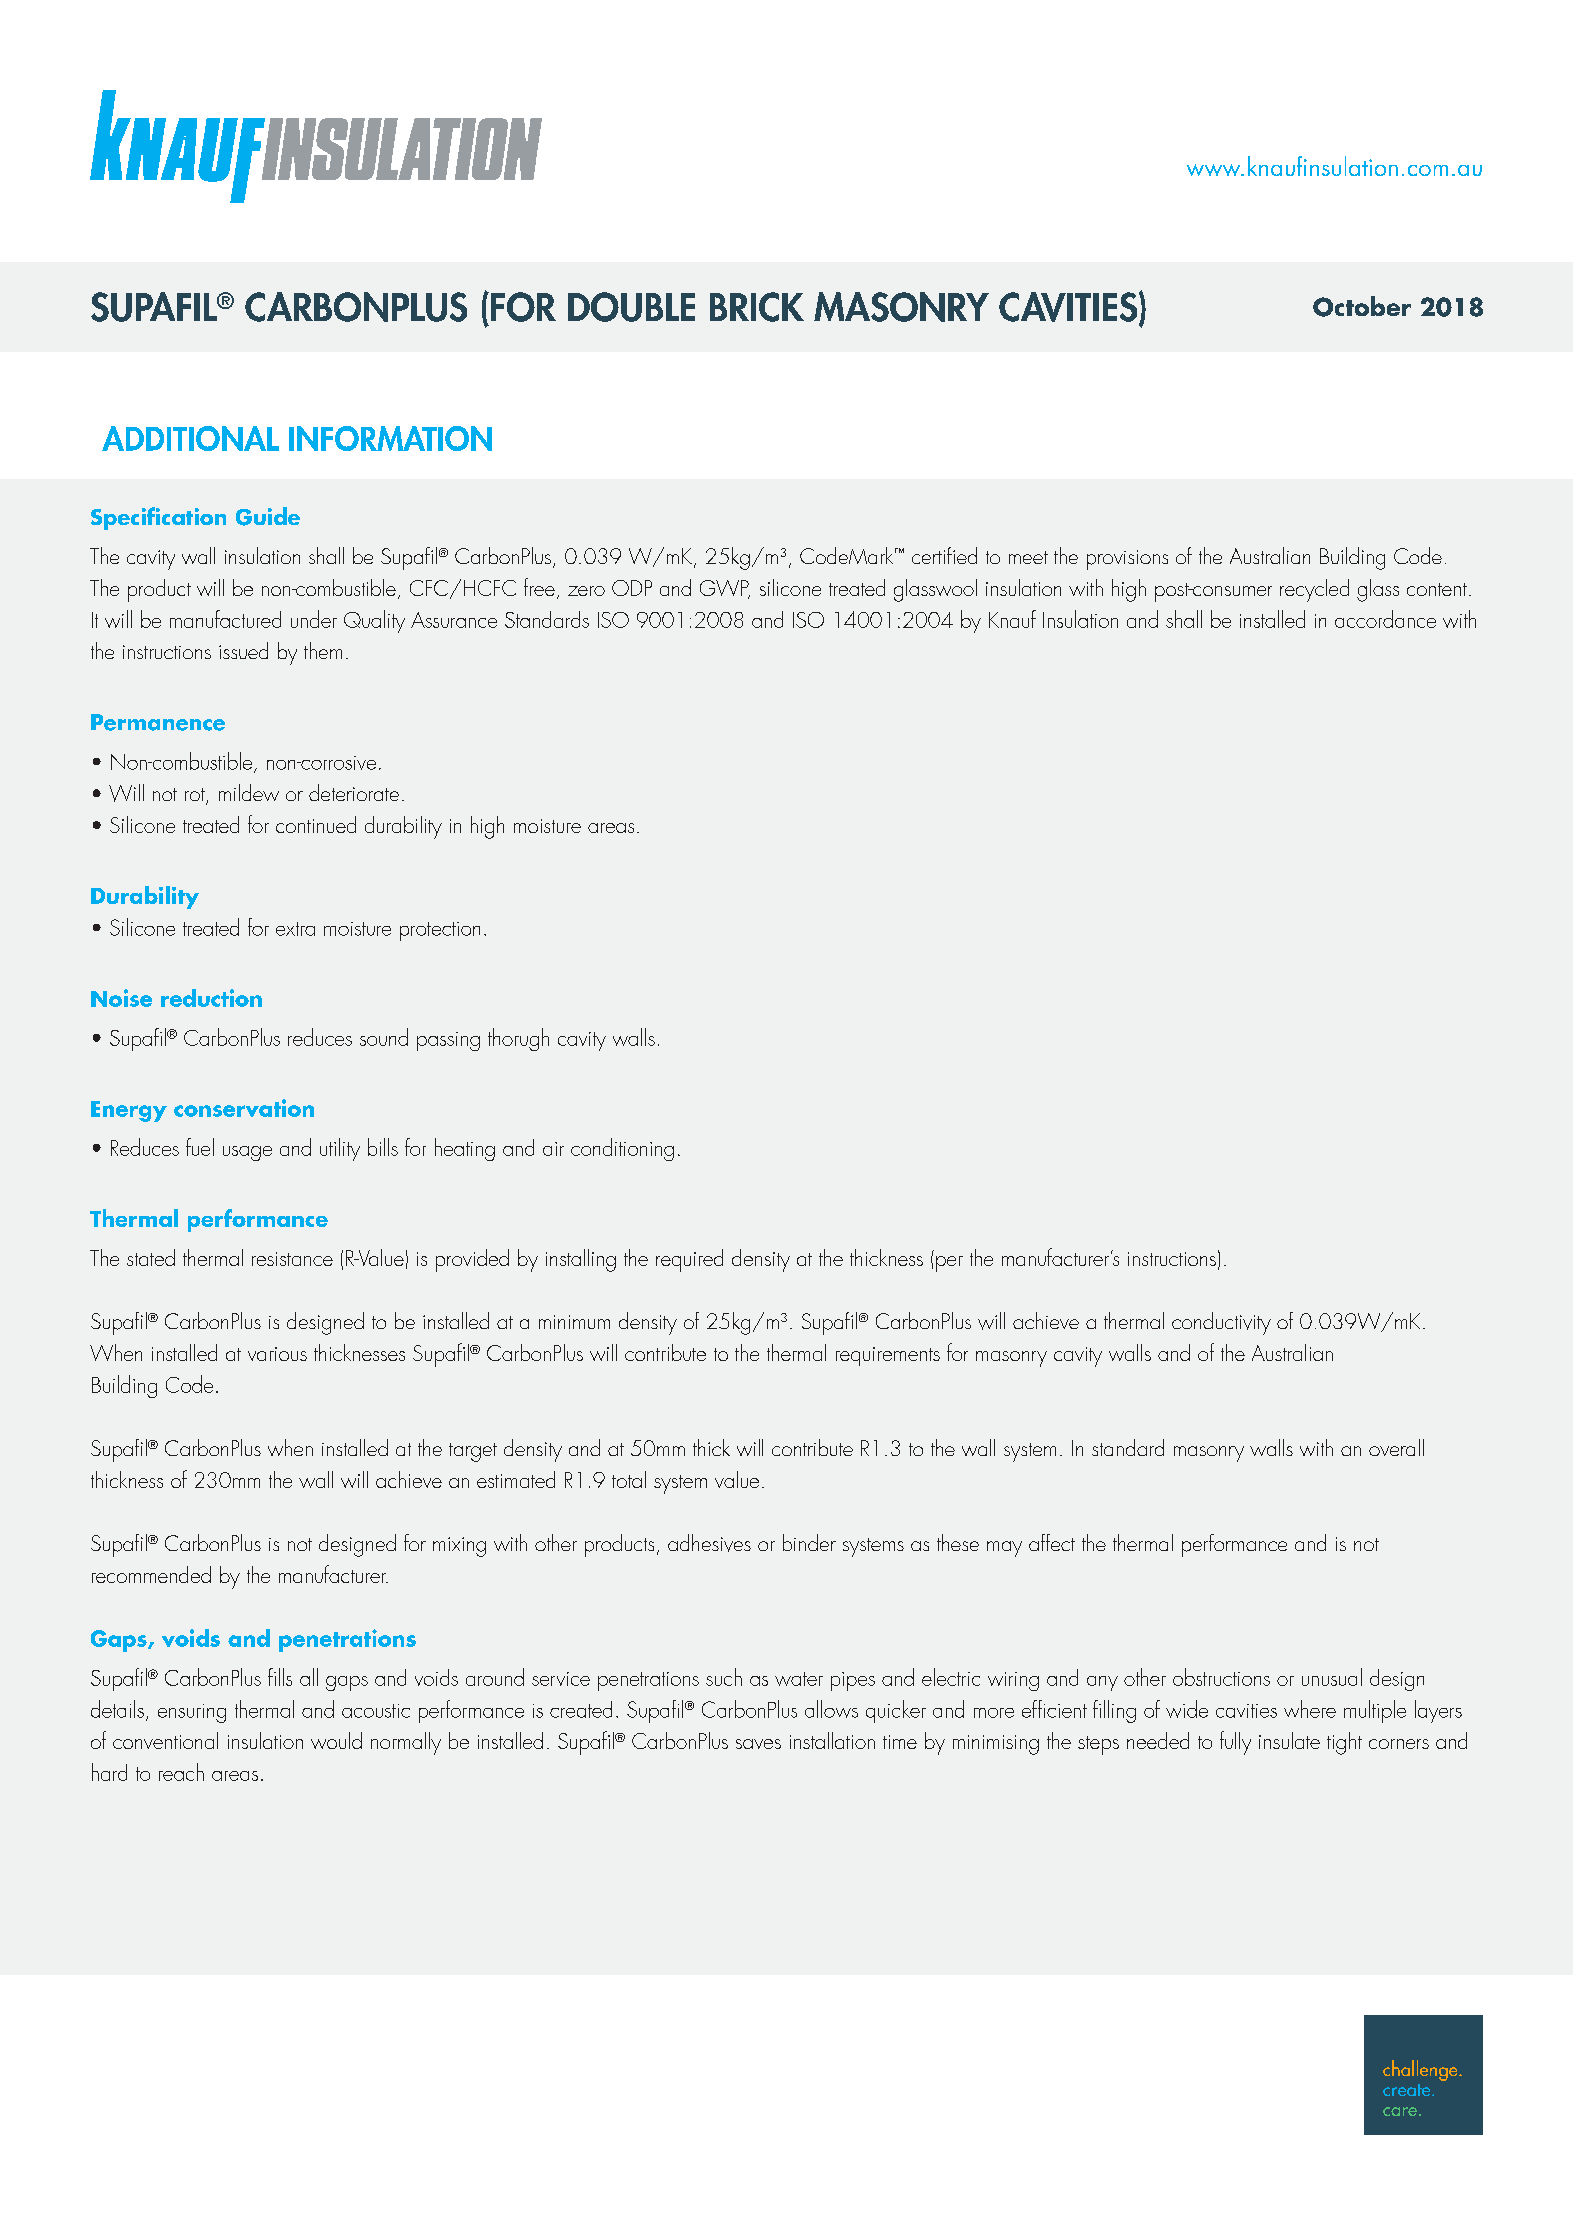 Image resolution: width=1573 pixels, height=2225 pixels. Describe the element at coordinates (757, 307) in the page. I see `BRICK` at that location.
